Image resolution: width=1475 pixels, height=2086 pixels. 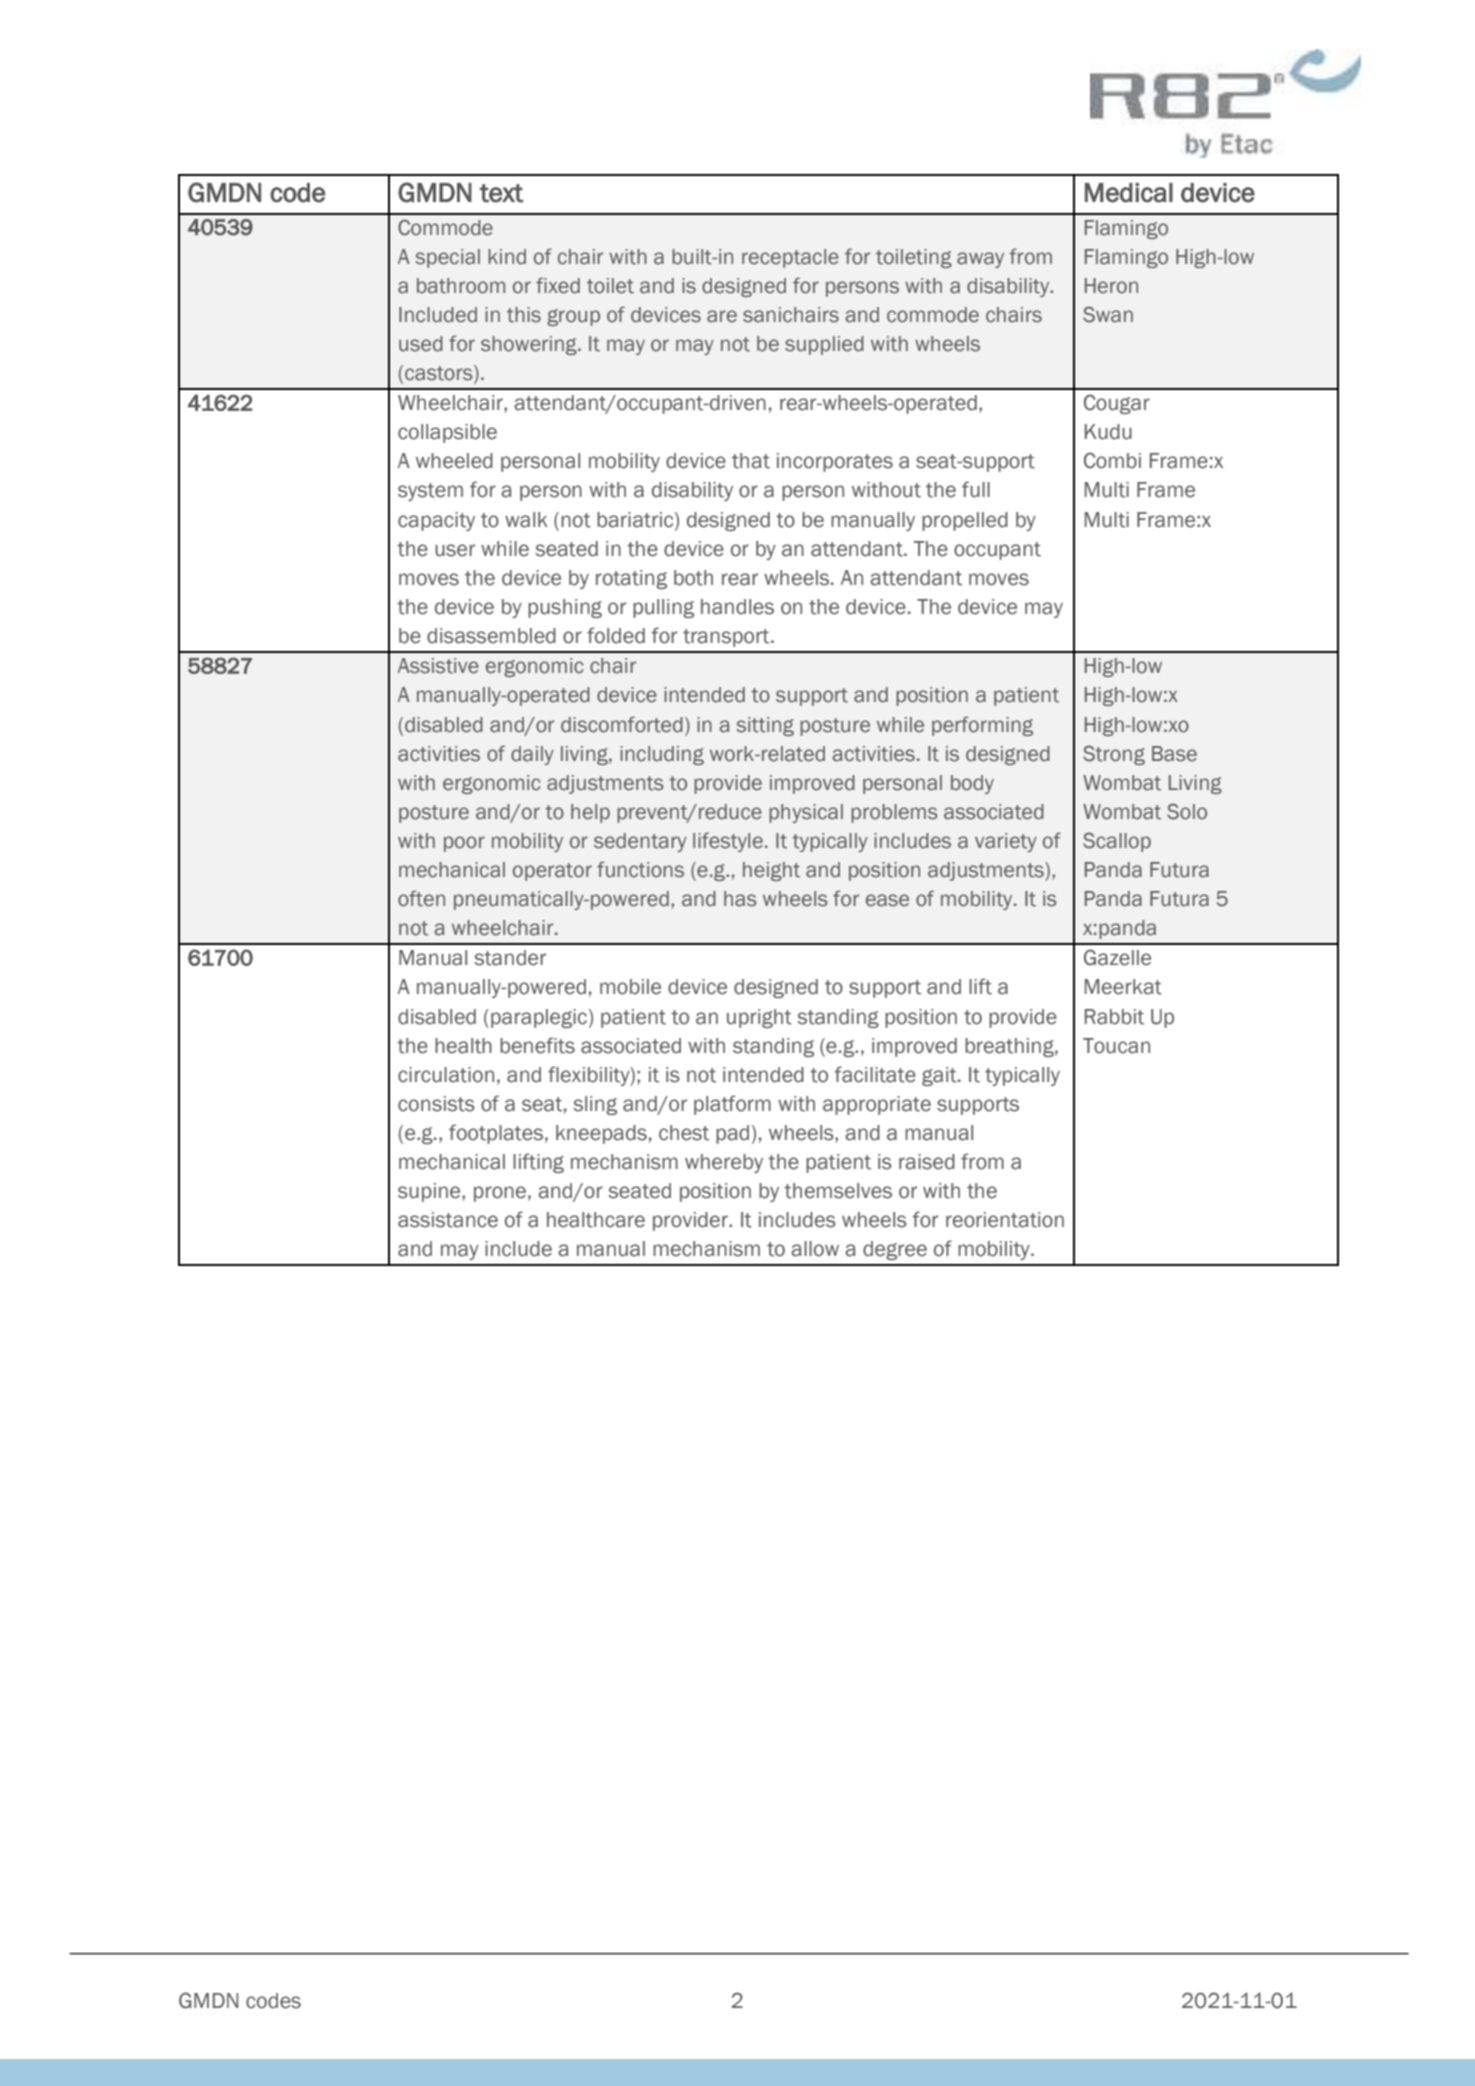 What do you see at coordinates (1129, 193) in the page?
I see `Medical` at bounding box center [1129, 193].
